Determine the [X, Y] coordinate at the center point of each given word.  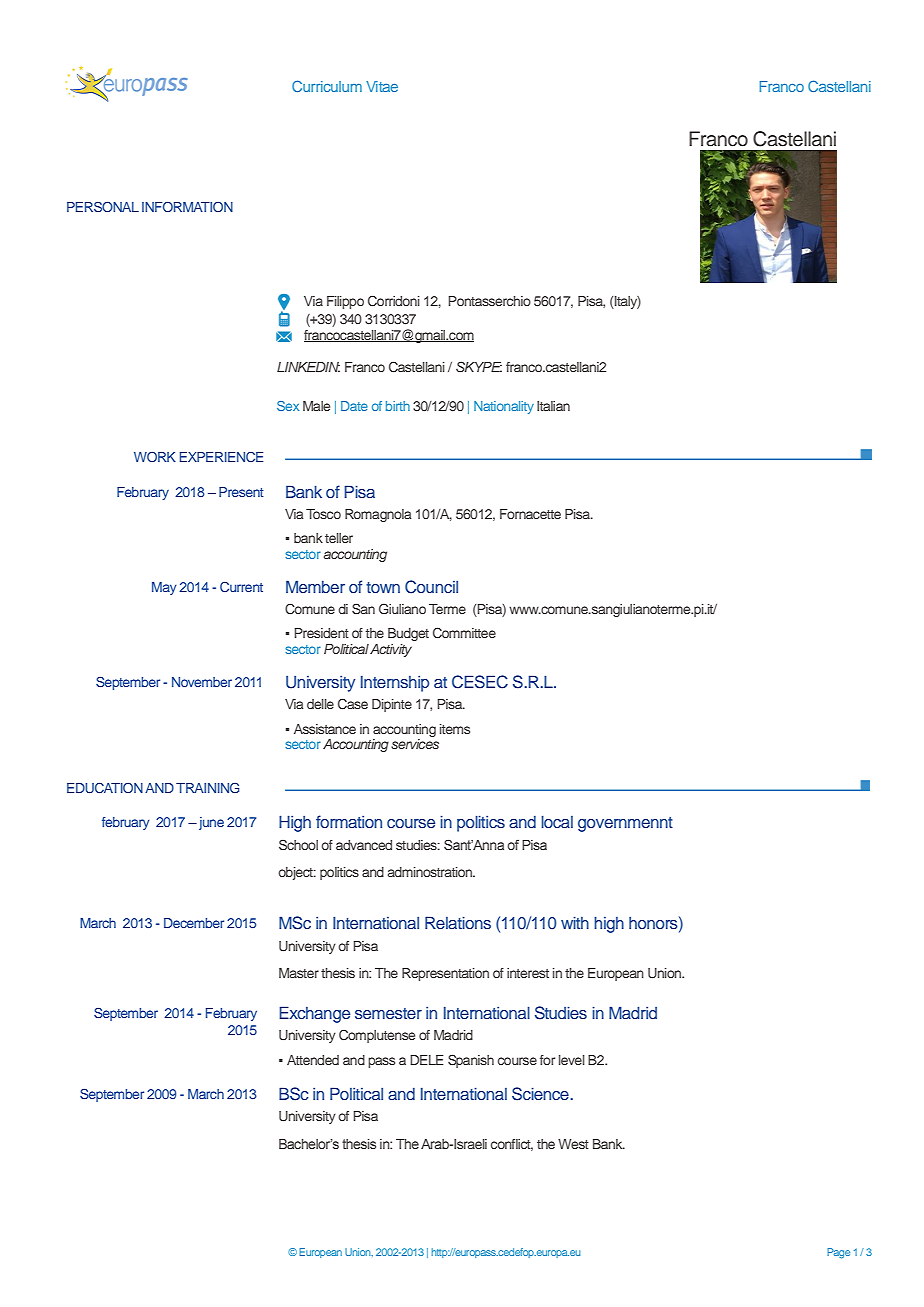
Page [838, 1253]
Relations [458, 922]
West [573, 1144]
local [557, 821]
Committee [464, 633]
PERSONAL [103, 206]
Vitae [382, 86]
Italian [553, 406]
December [194, 923]
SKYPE [479, 367]
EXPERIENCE [221, 457]
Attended [313, 1060]
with [575, 922]
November [202, 682]
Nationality [504, 407]
